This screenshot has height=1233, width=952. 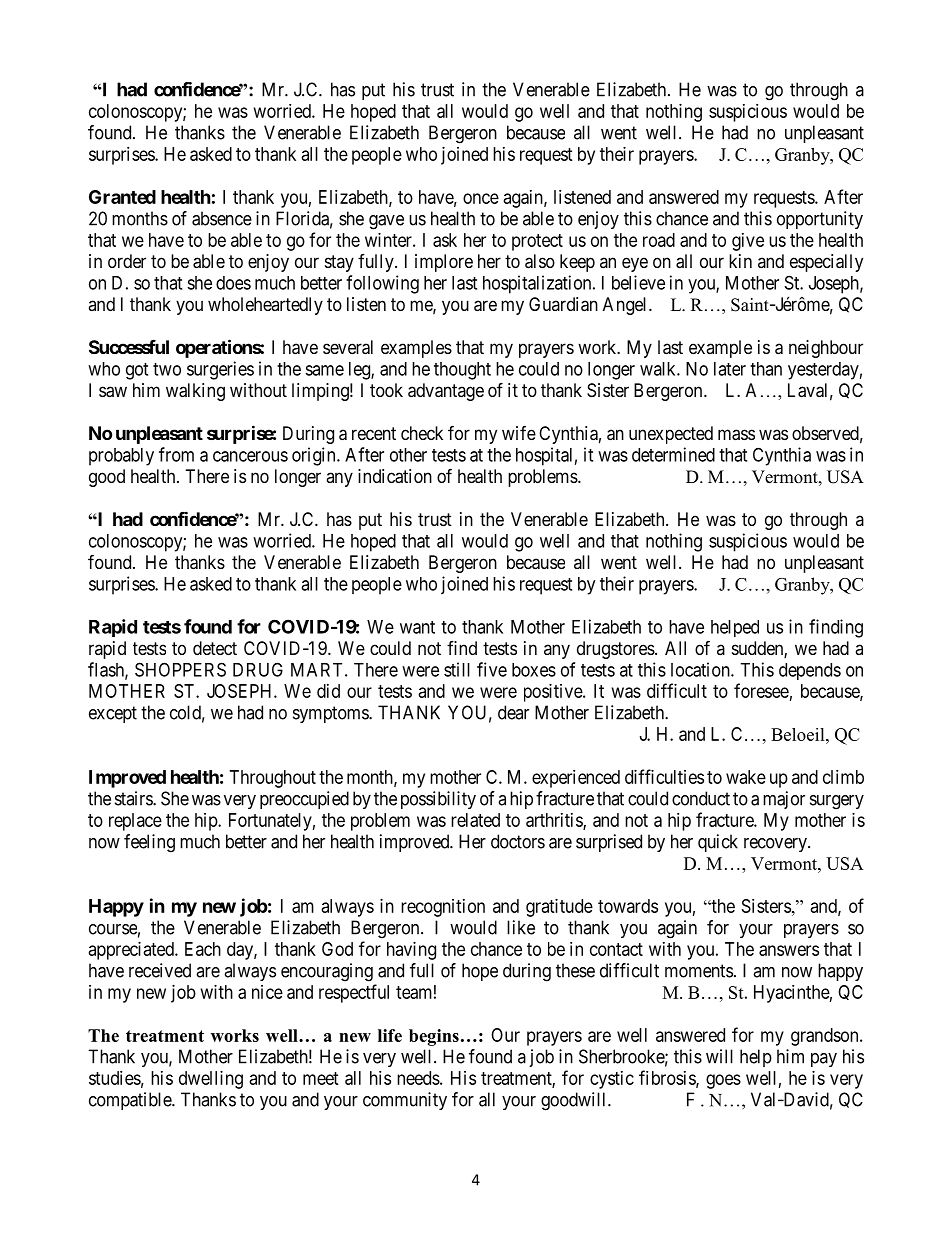 I want to click on absence, so click(x=222, y=218).
